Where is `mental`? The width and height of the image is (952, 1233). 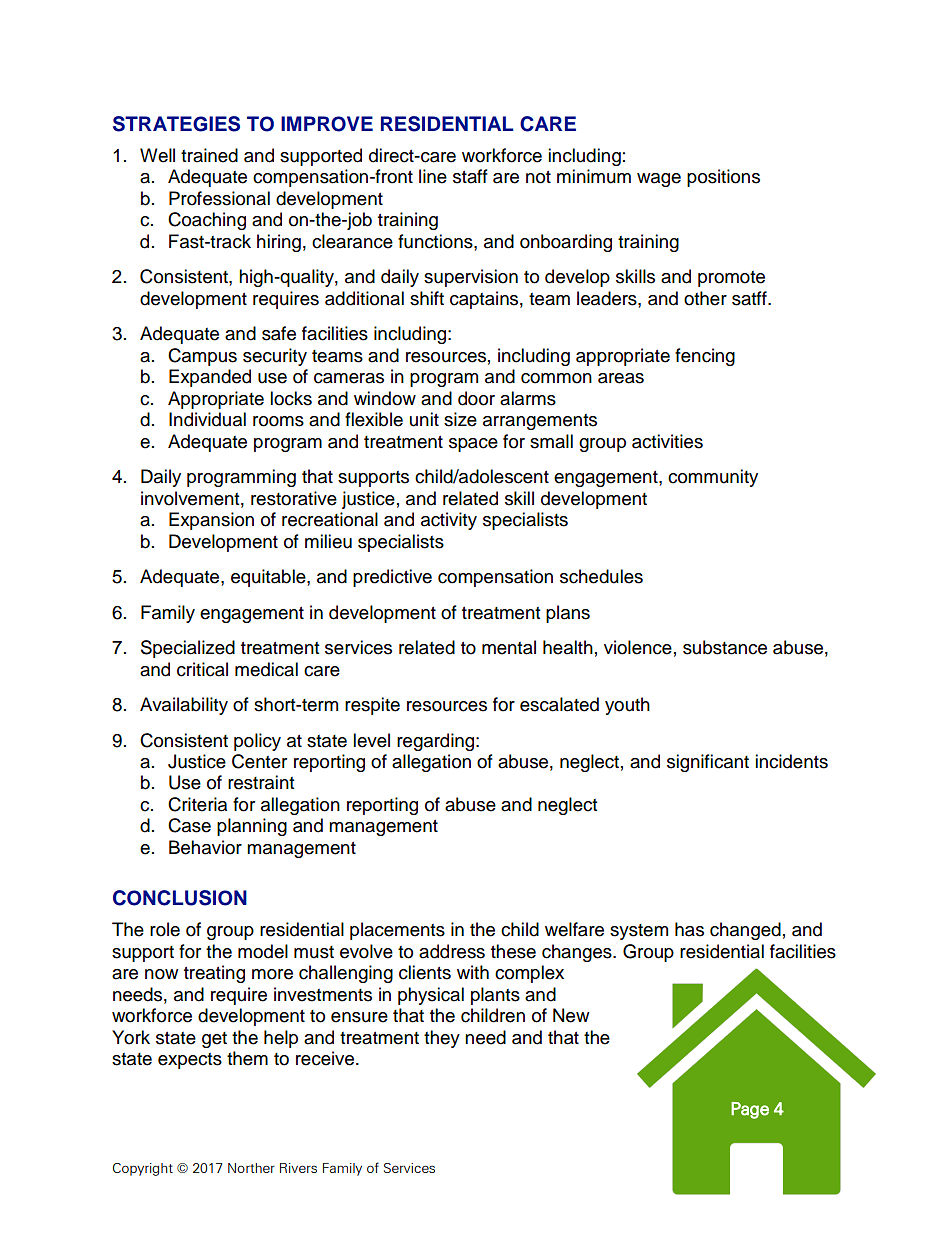
mental is located at coordinates (509, 647).
